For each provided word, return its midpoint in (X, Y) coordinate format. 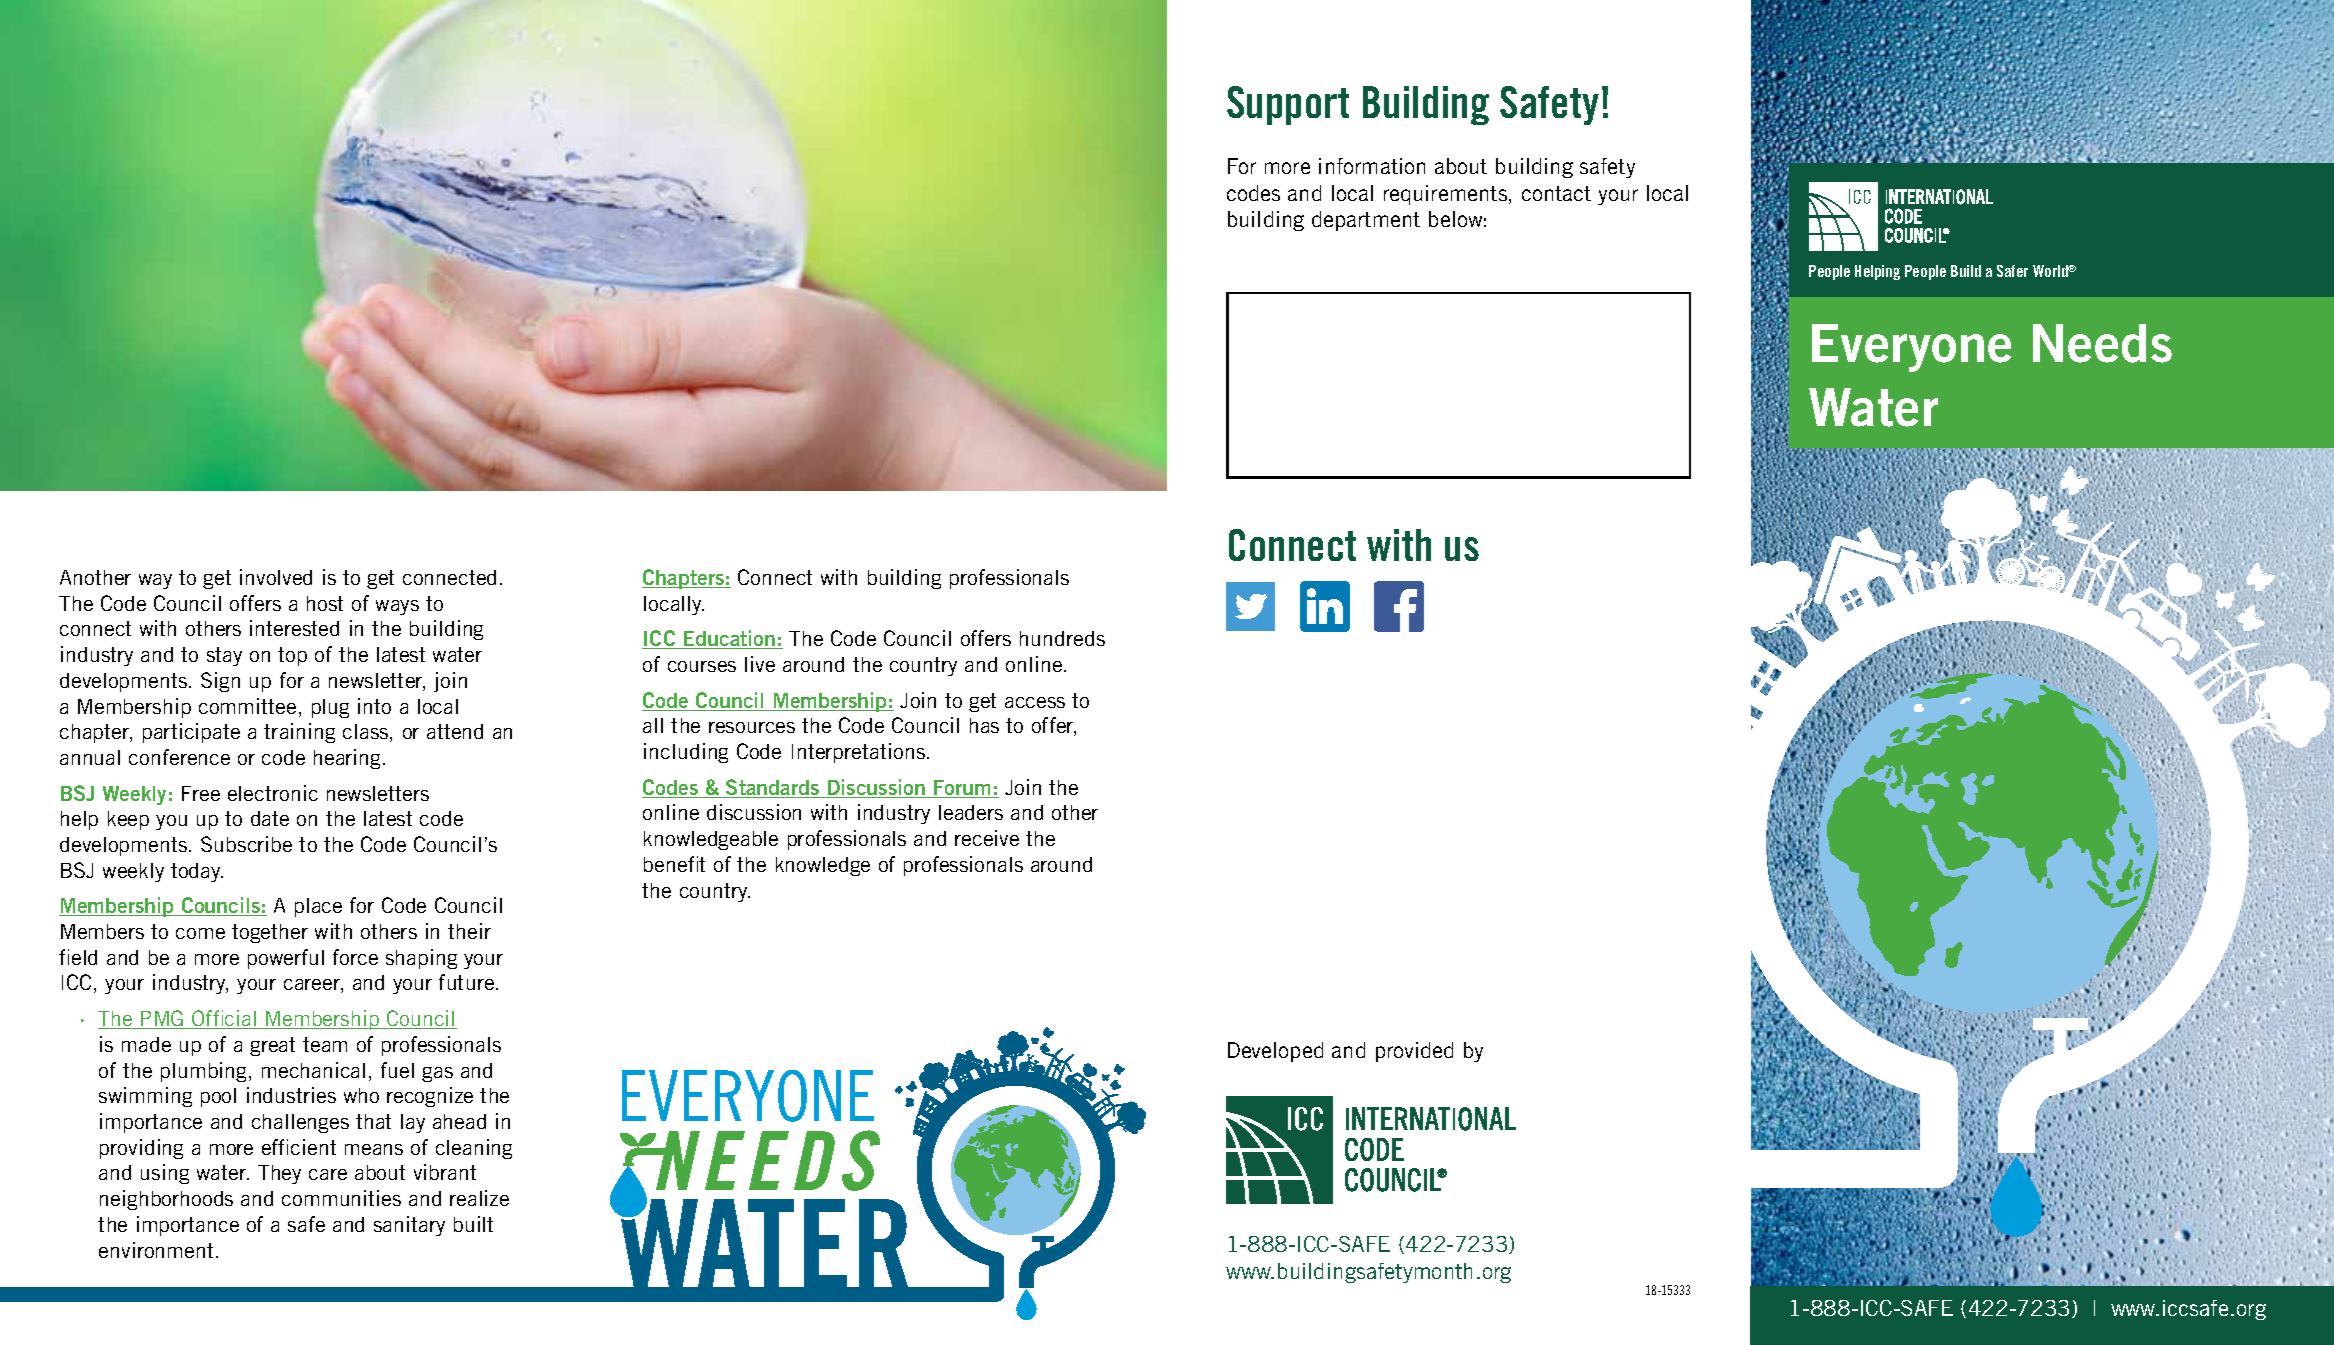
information (1372, 166)
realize (479, 1198)
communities (341, 1198)
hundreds (1062, 638)
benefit (674, 864)
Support (1288, 105)
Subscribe (246, 844)
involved (276, 577)
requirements (1447, 195)
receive (987, 838)
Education (730, 639)
